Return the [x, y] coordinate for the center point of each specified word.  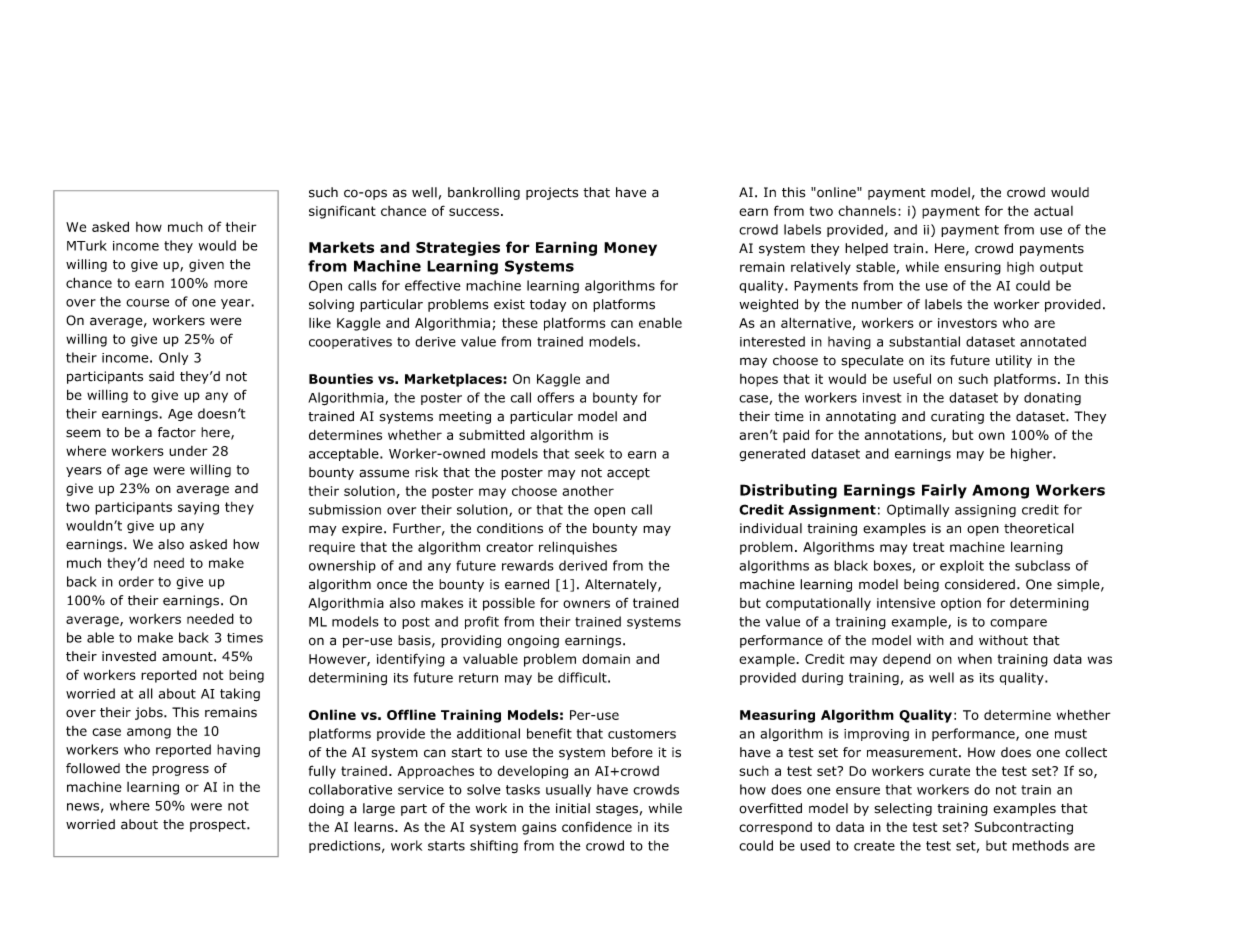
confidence [597, 826]
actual [1053, 211]
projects [552, 193]
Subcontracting [1023, 828]
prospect [219, 826]
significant [342, 212]
